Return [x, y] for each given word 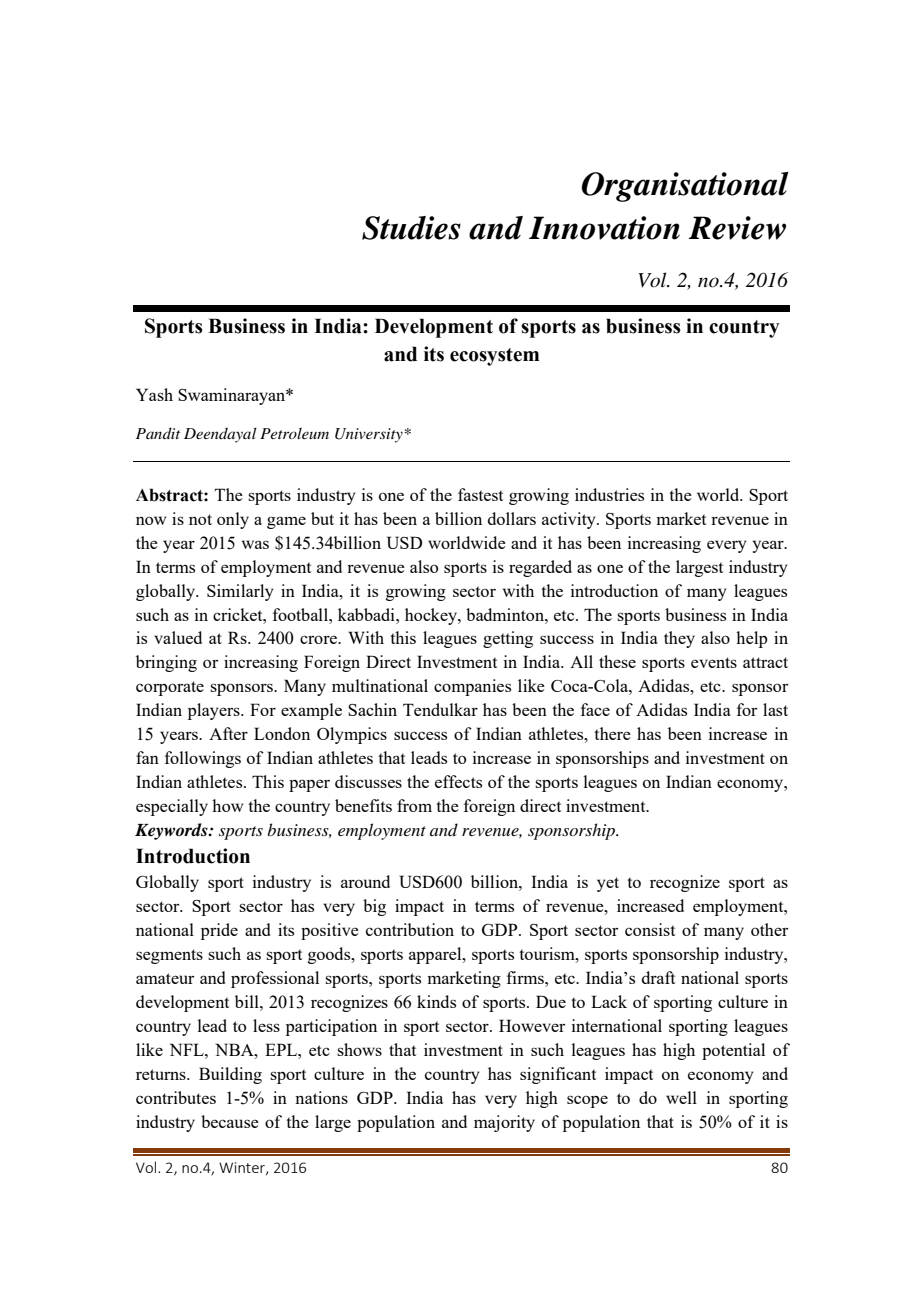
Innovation [604, 228]
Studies [411, 228]
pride [219, 931]
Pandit [158, 433]
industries [609, 494]
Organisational [685, 187]
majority [504, 1123]
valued [178, 637]
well [681, 1097]
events [714, 662]
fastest [480, 494]
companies [472, 687]
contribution [410, 929]
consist [650, 929]
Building [230, 1075]
